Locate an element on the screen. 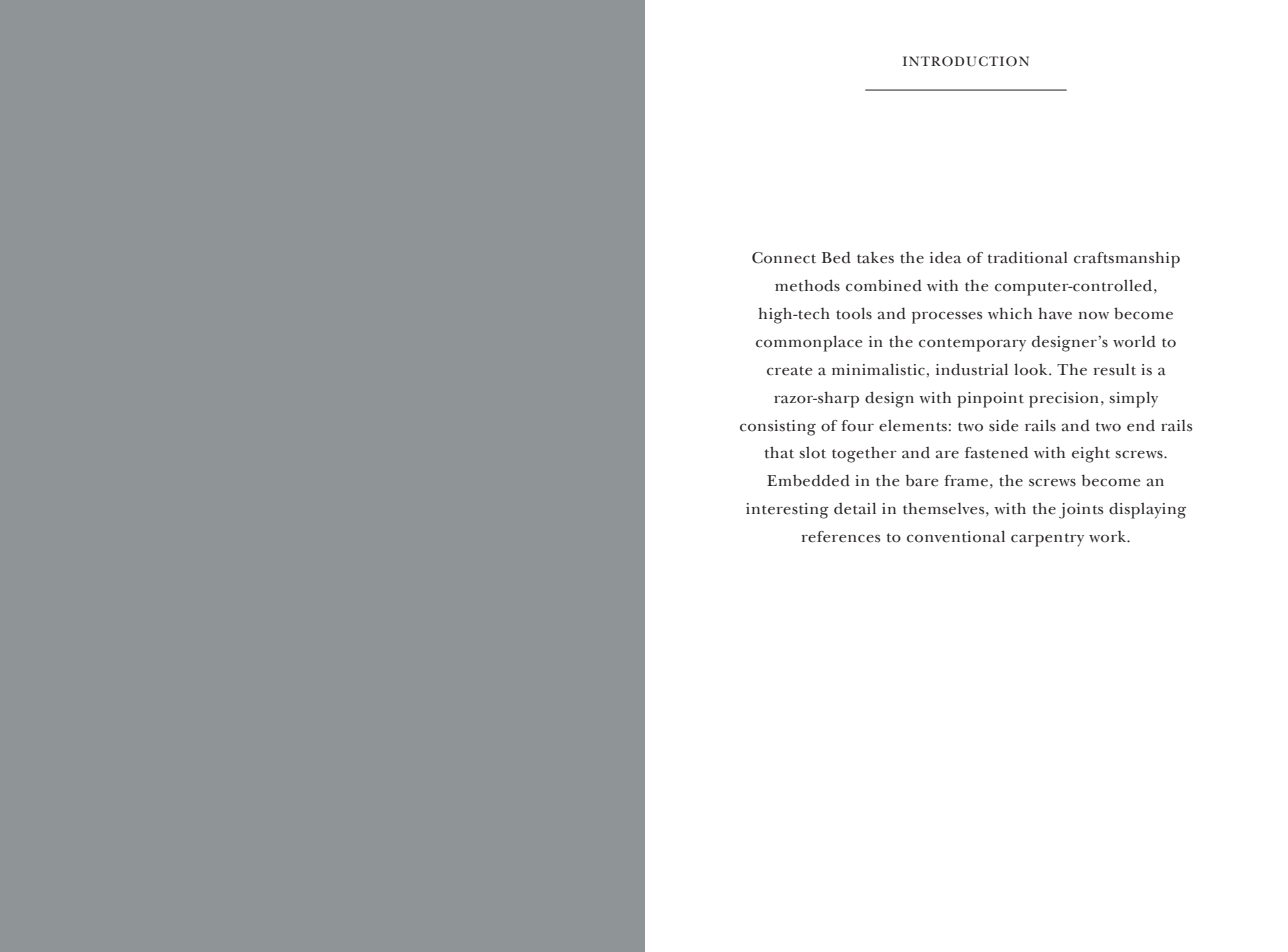 This screenshot has height=952, width=1288. traditional is located at coordinates (1027, 257).
